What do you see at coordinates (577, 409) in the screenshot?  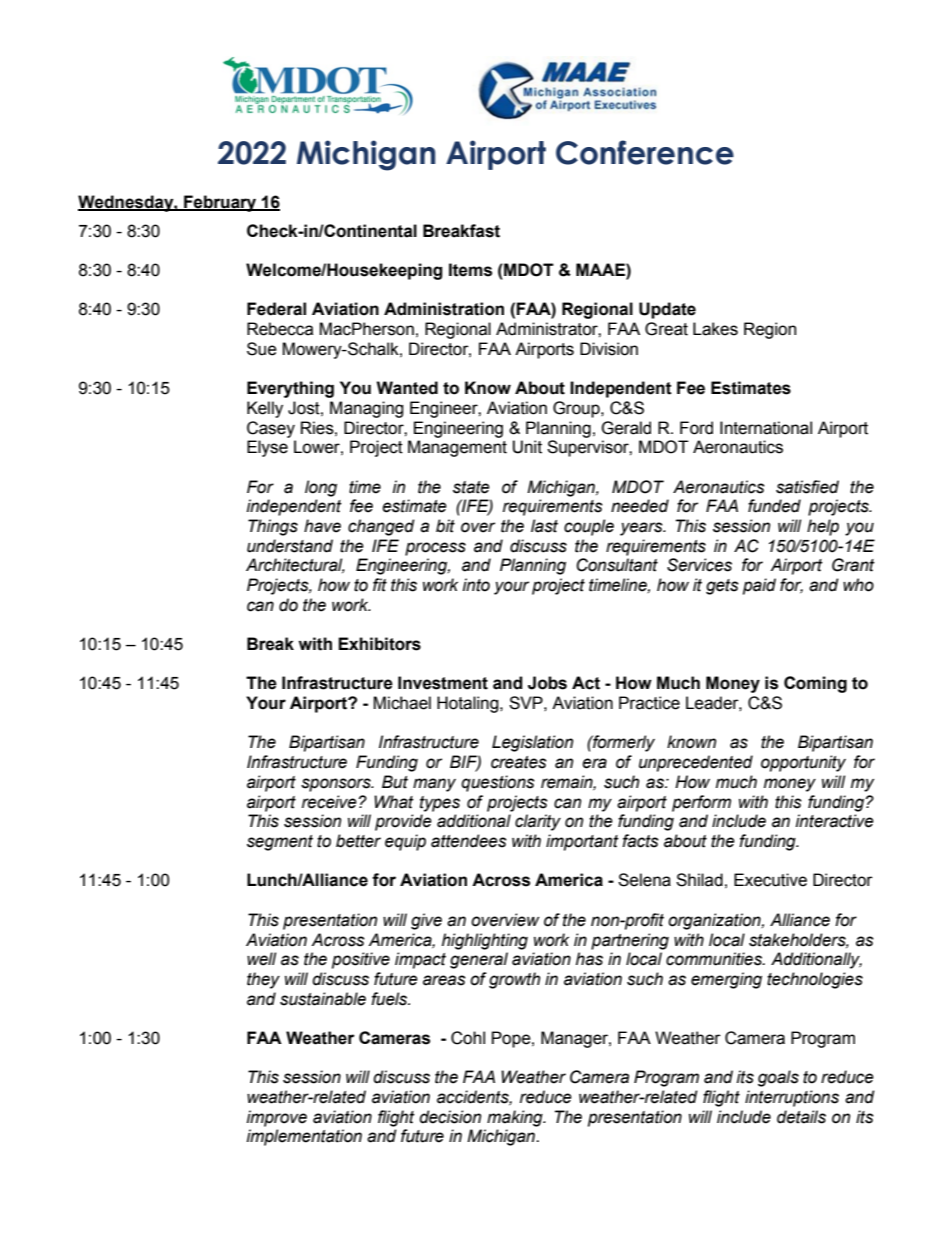 I see `Group` at bounding box center [577, 409].
